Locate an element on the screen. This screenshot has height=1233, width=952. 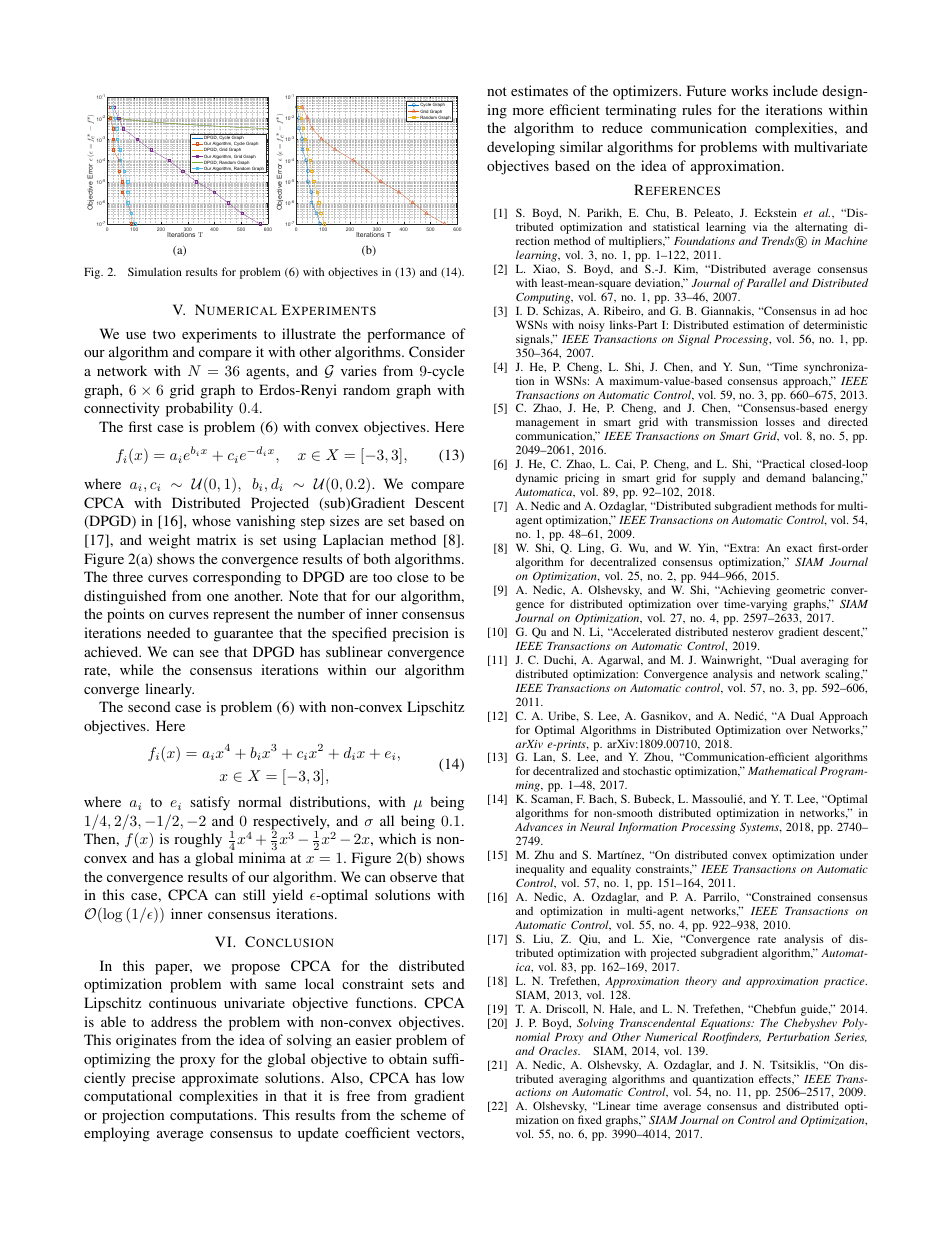
developing is located at coordinates (521, 148).
